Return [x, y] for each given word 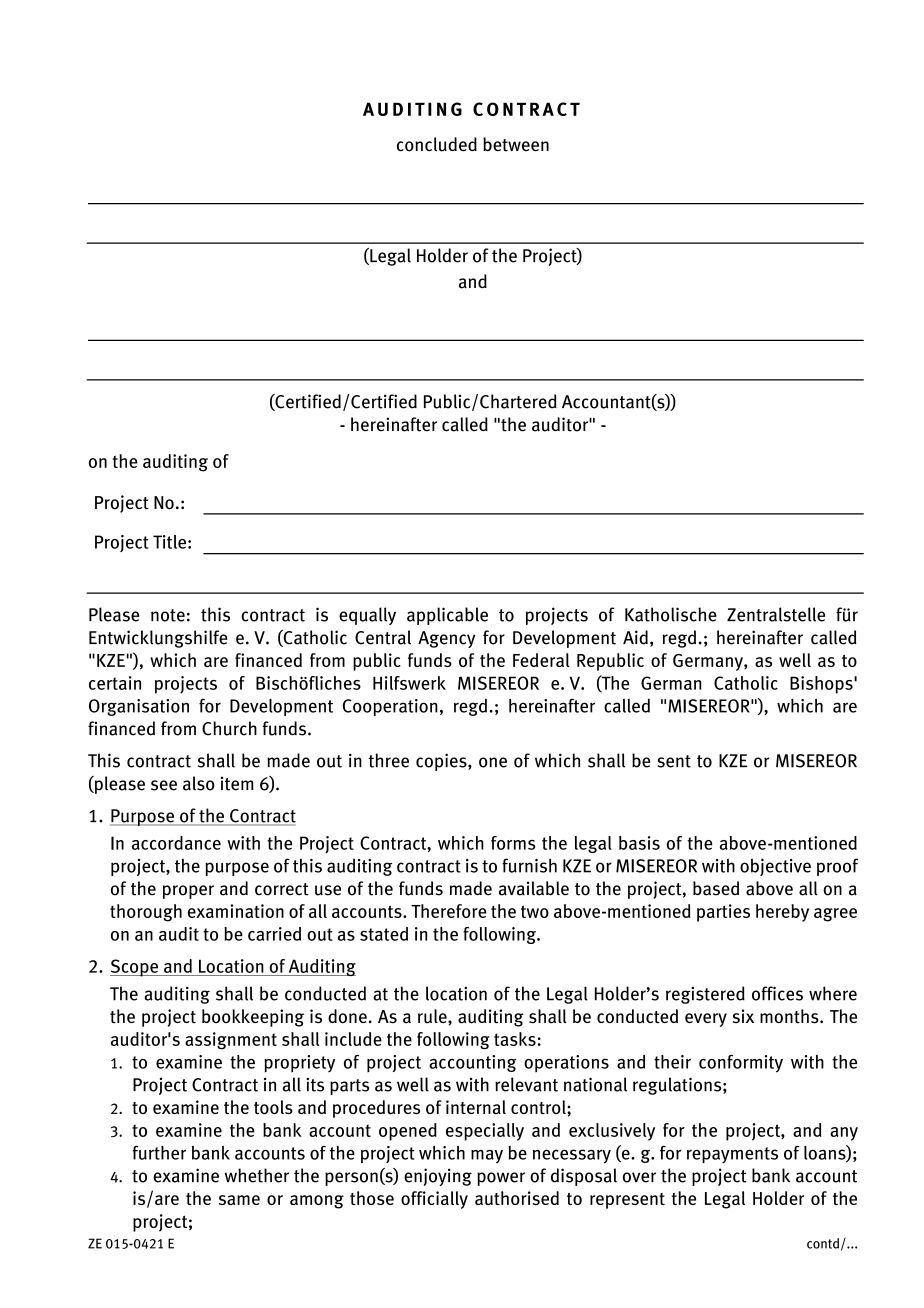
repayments [732, 1155]
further [159, 1152]
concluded [437, 144]
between [516, 144]
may [487, 1156]
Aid [635, 637]
